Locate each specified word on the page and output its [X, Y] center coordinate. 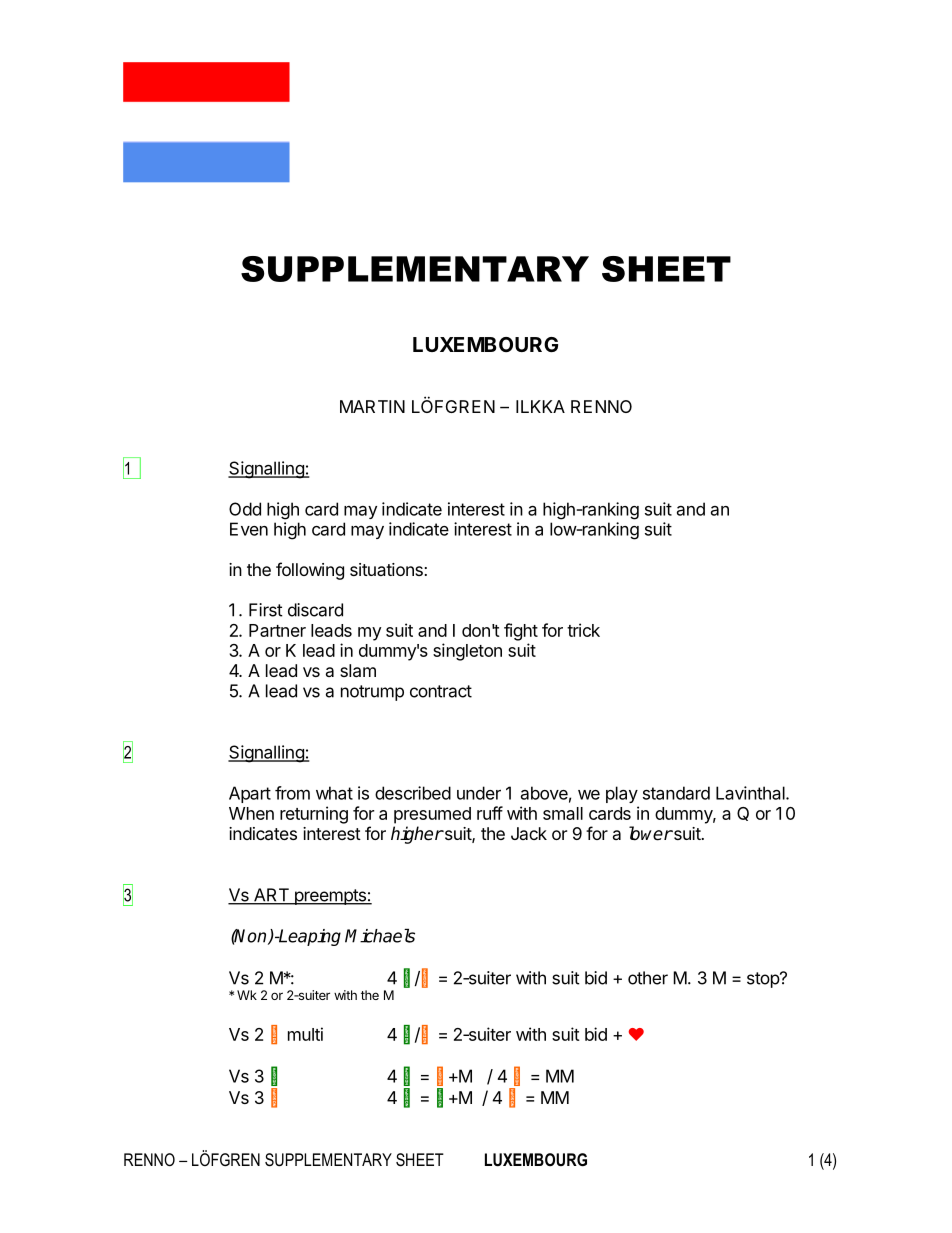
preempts [330, 897]
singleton [467, 652]
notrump [372, 693]
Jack [529, 833]
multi [305, 1034]
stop [764, 980]
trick [583, 630]
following [310, 571]
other [648, 978]
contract [441, 691]
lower [651, 833]
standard [676, 793]
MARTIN [372, 406]
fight [521, 632]
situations [386, 569]
